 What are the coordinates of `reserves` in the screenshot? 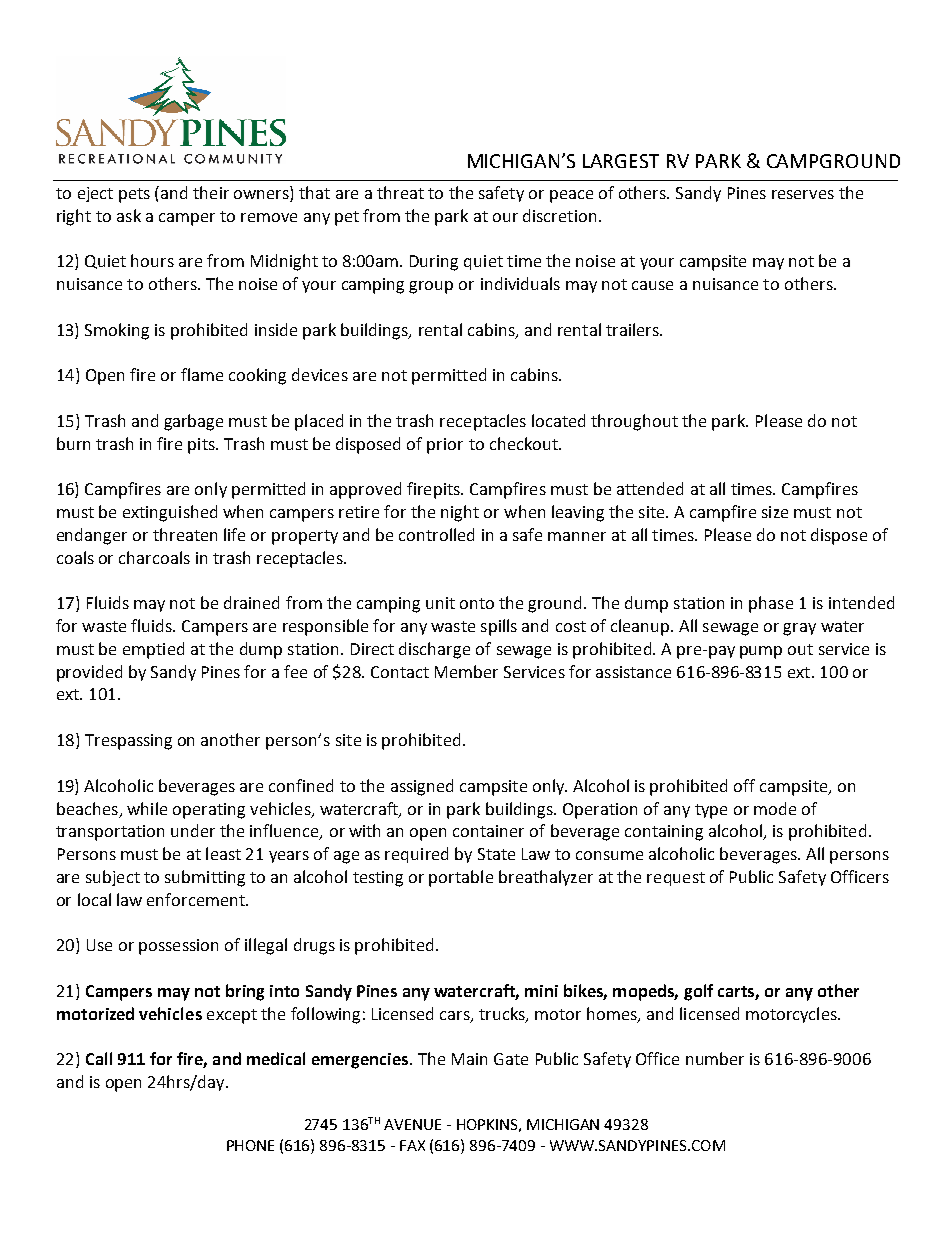 It's located at (803, 194).
